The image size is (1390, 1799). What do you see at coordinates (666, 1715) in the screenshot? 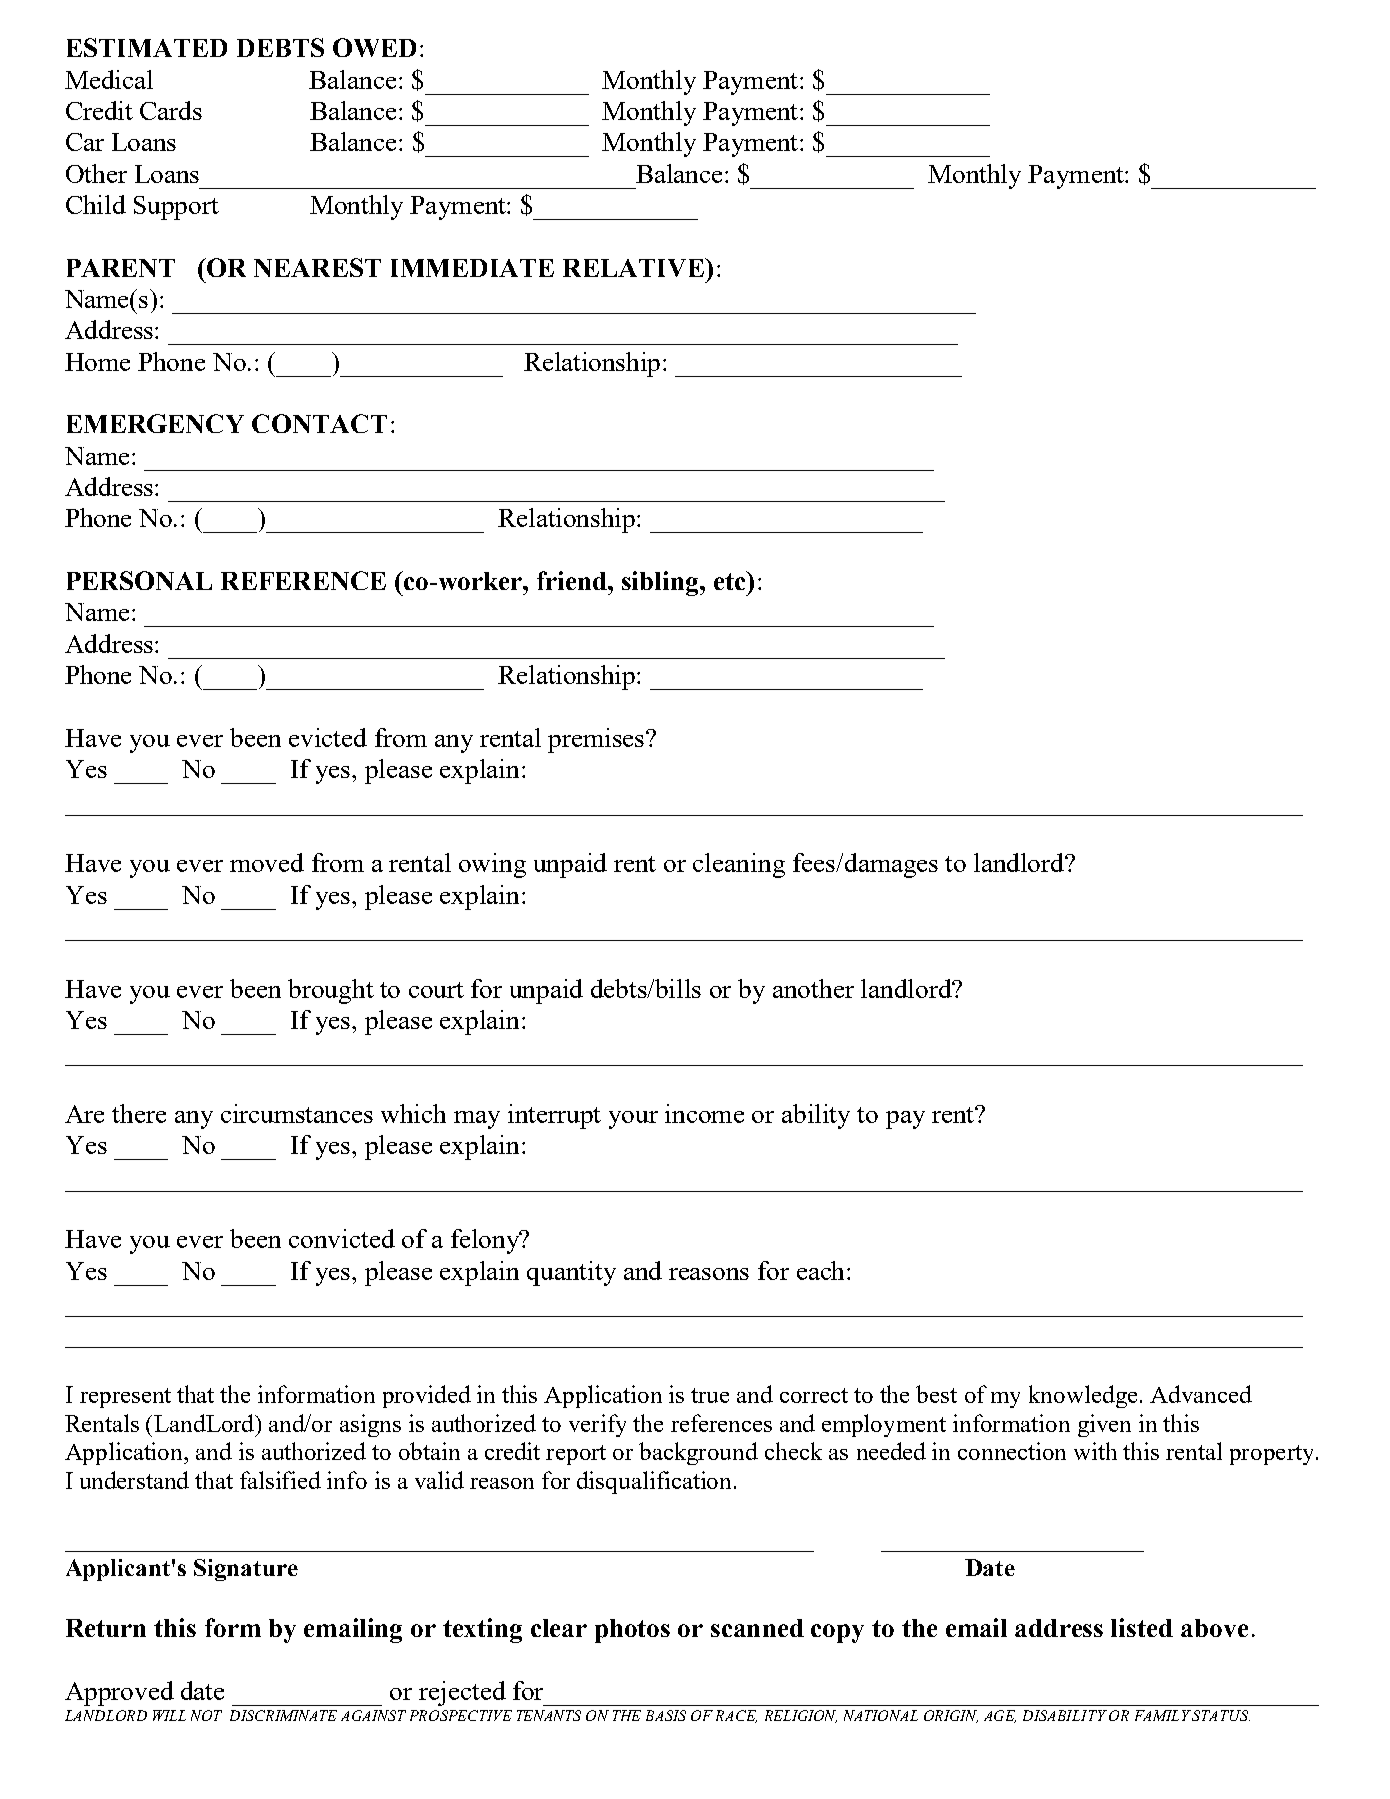
I see `BASIS` at bounding box center [666, 1715].
